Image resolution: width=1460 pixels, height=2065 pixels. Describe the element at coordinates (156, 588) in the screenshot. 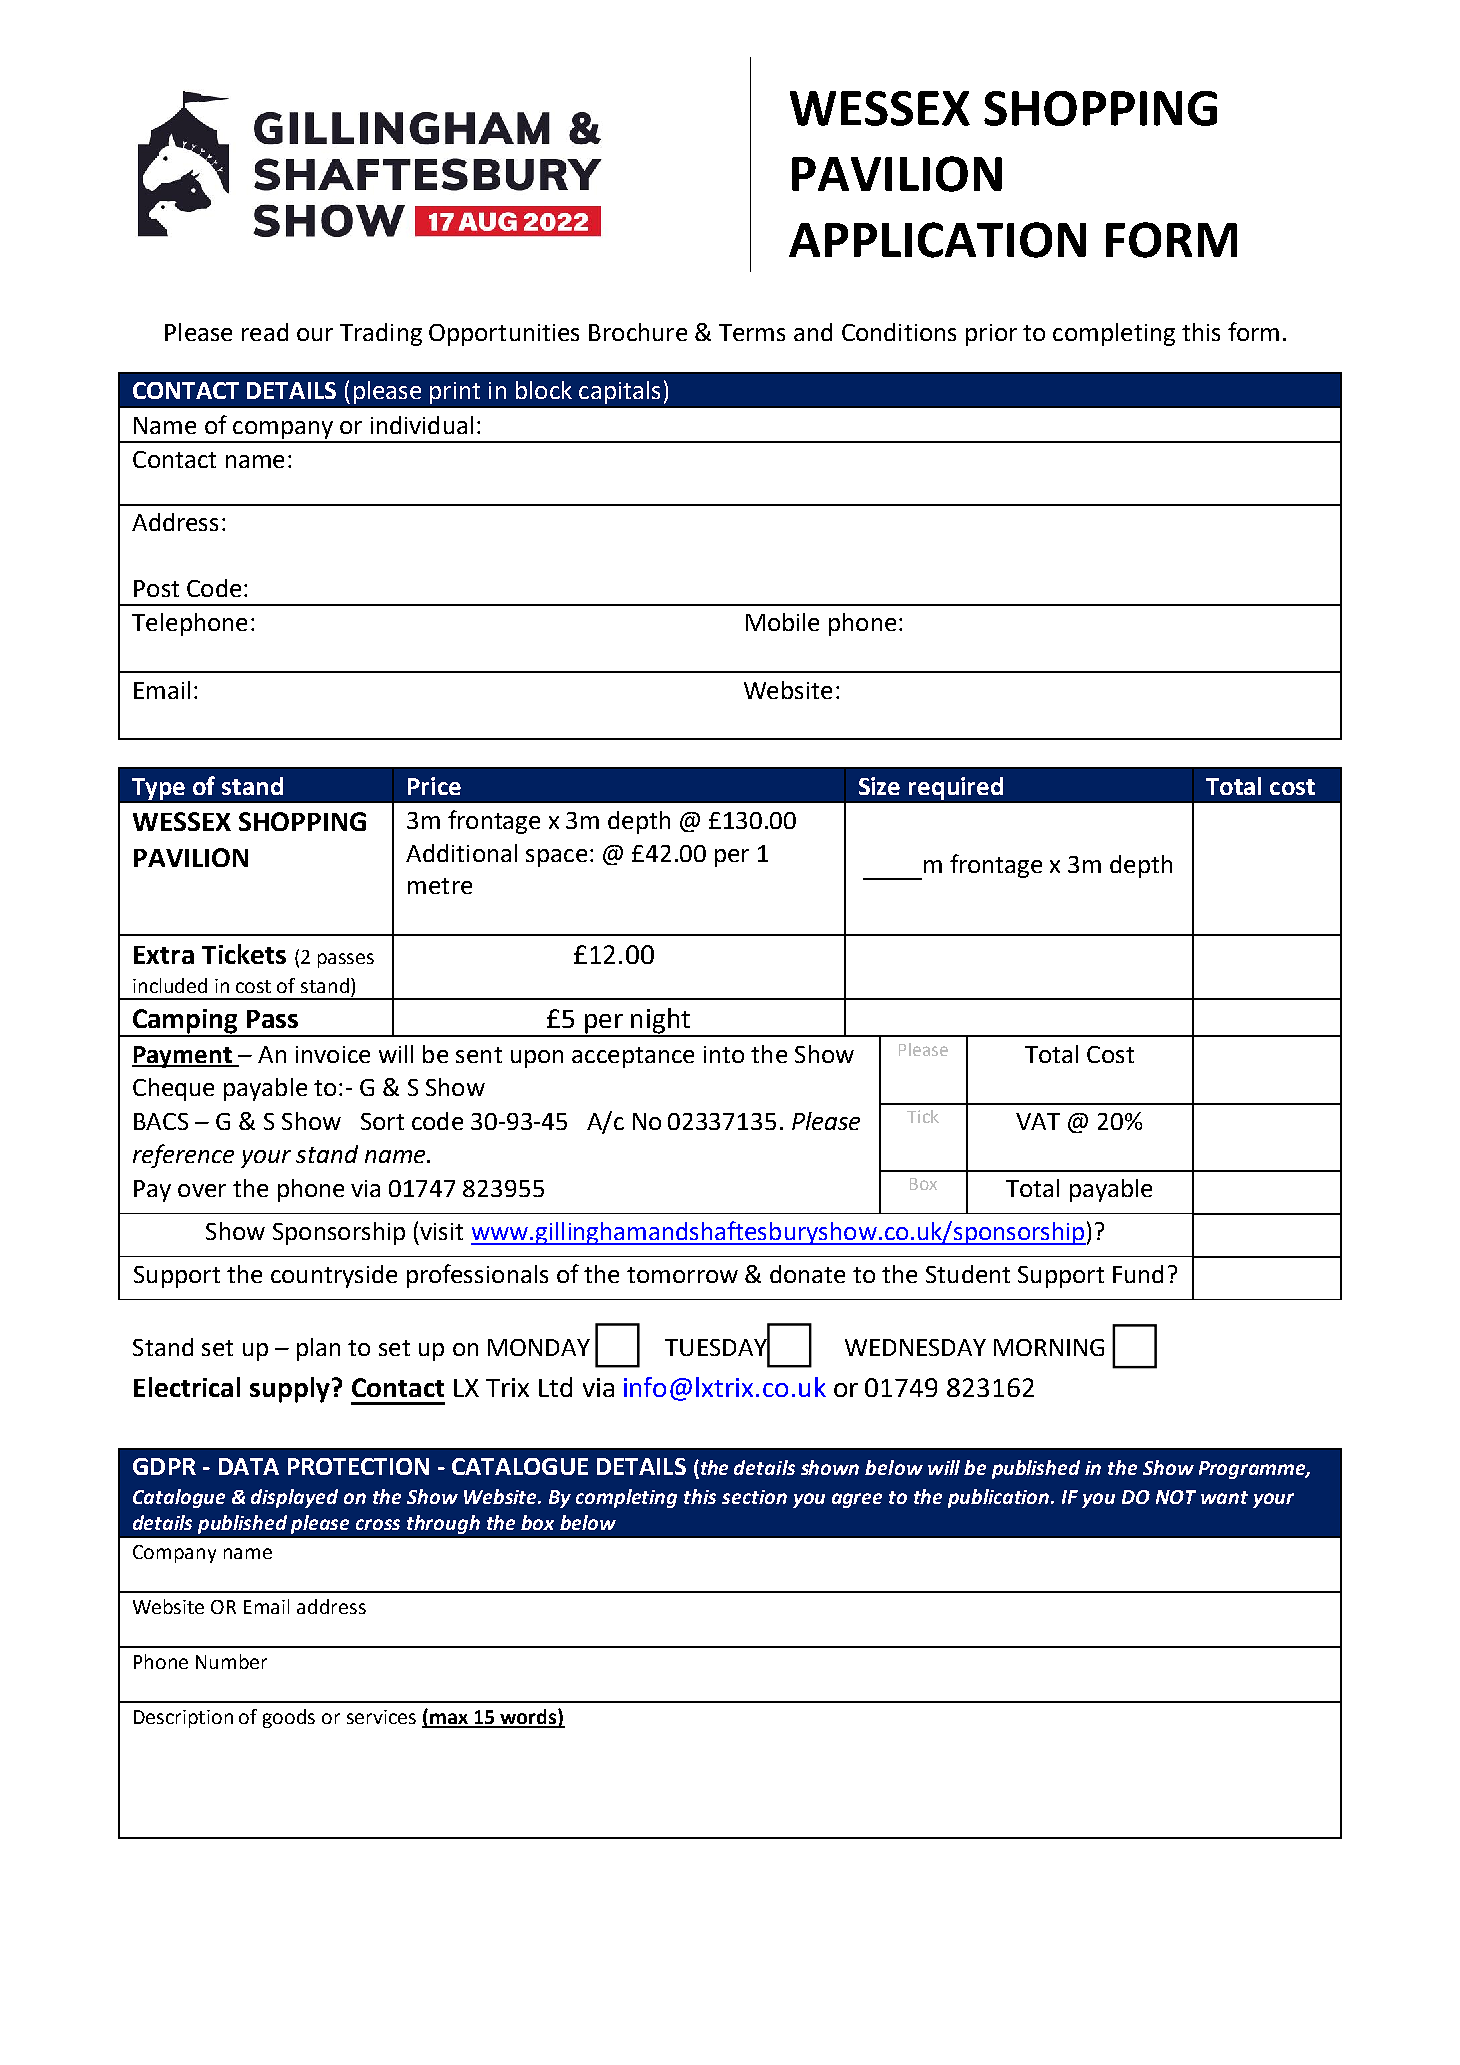

I see `Post` at that location.
